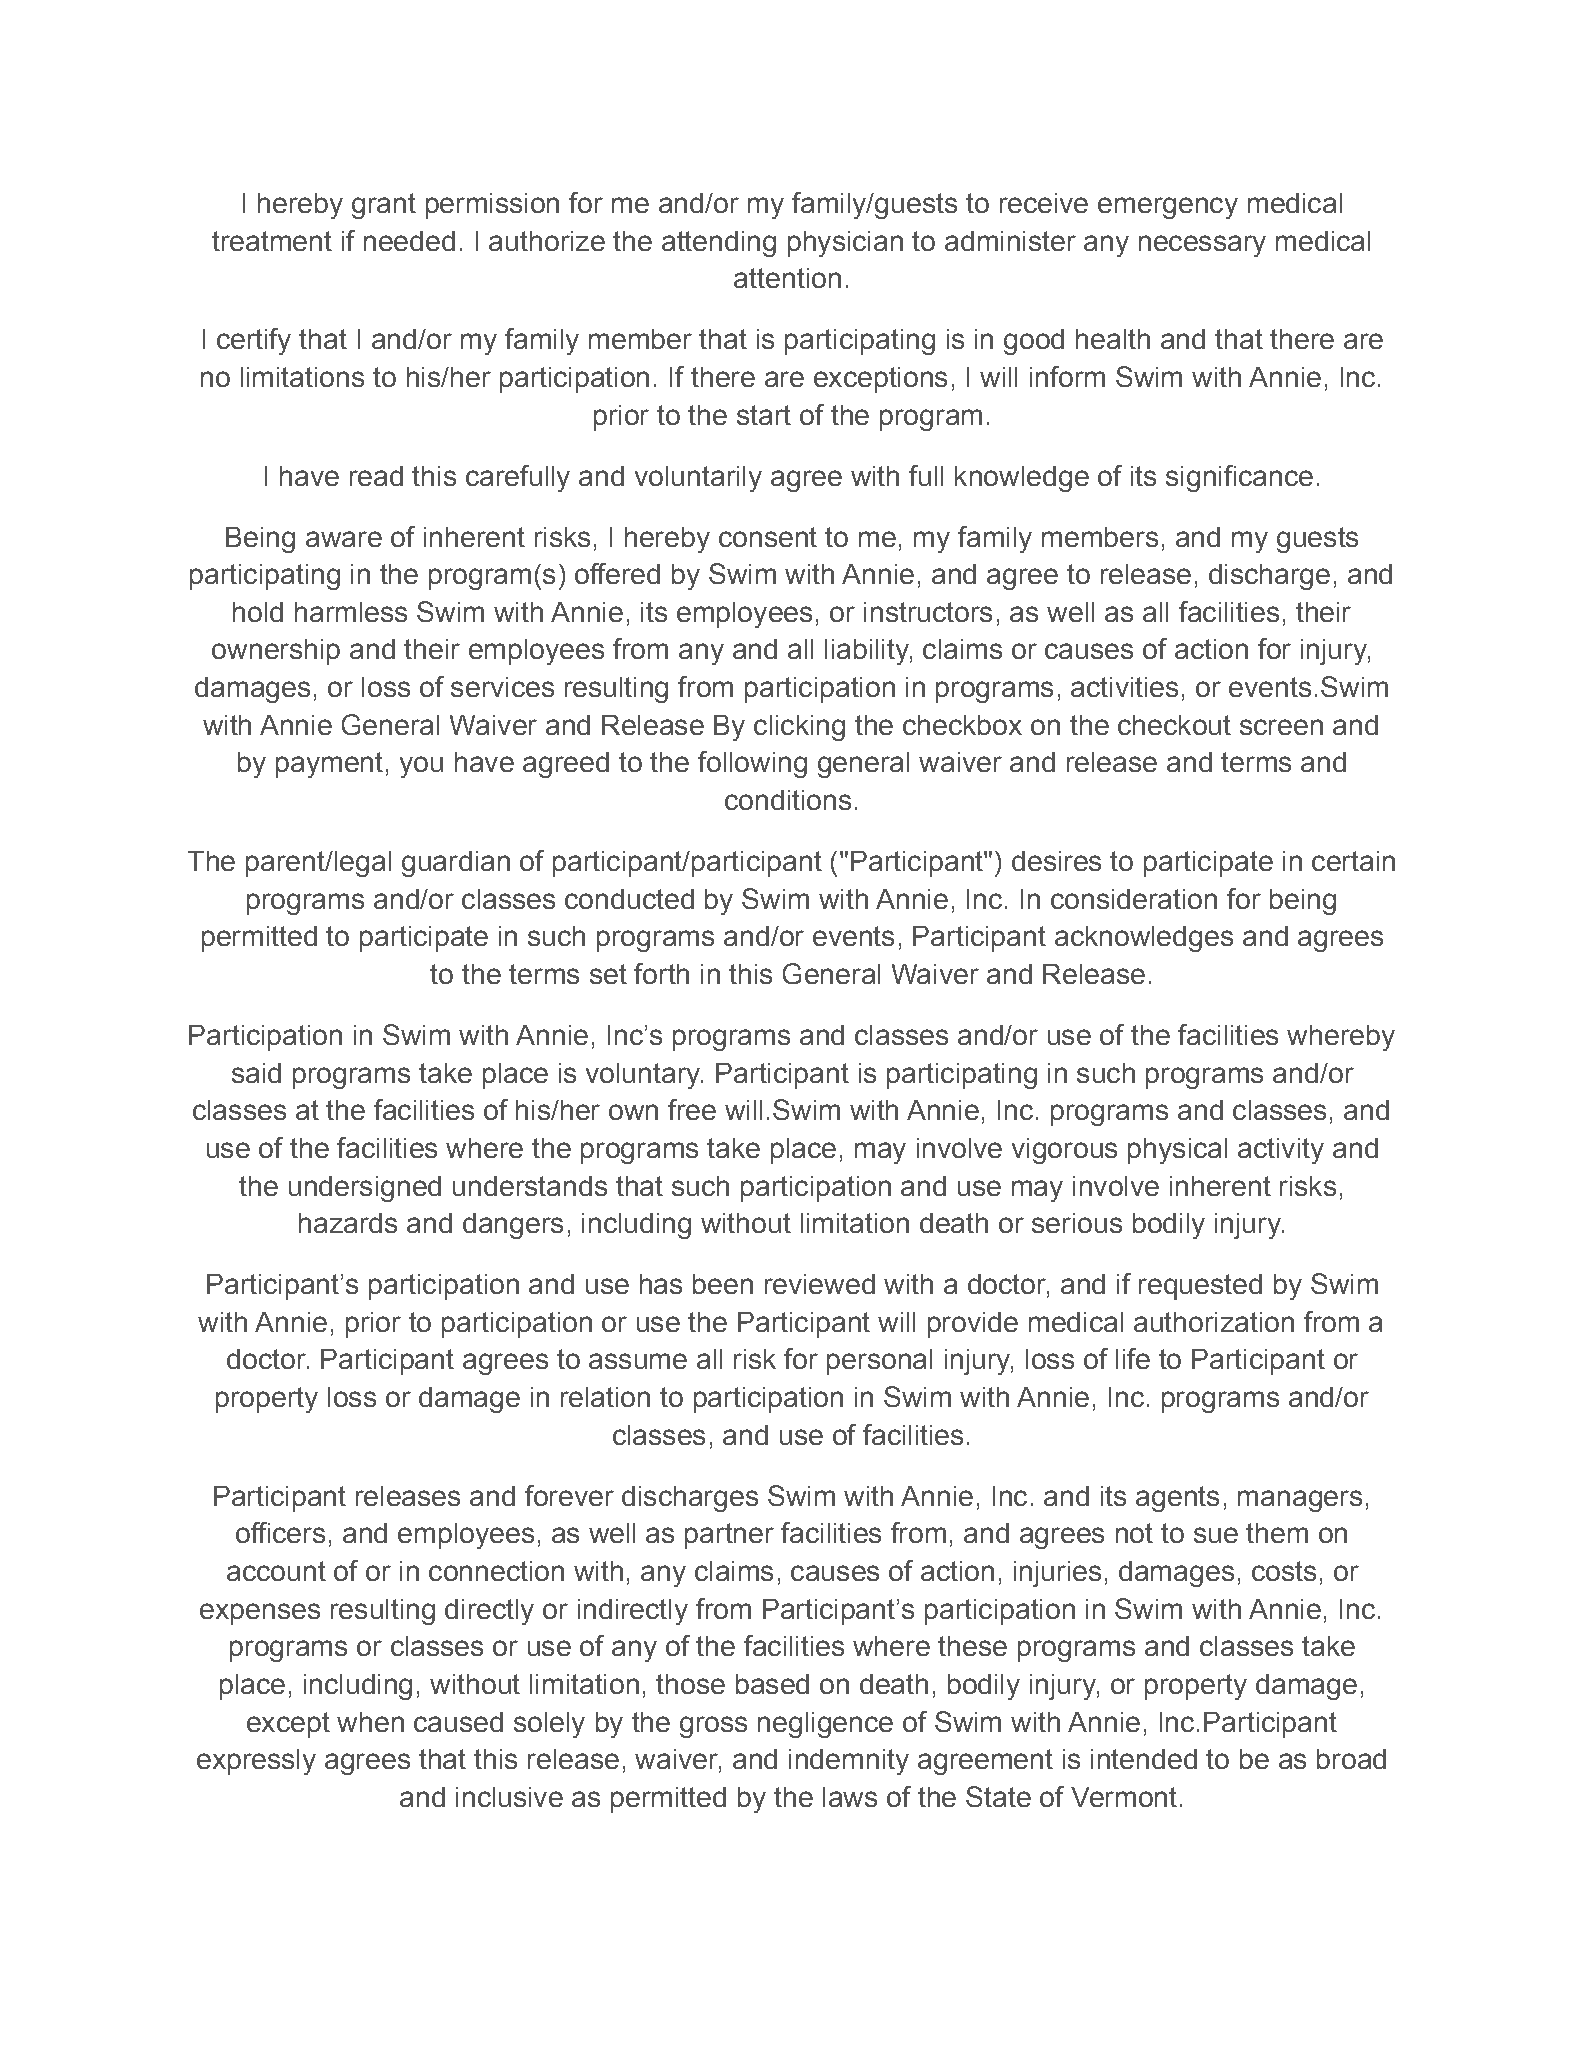 This screenshot has height=2050, width=1584. I want to click on you, so click(421, 767).
